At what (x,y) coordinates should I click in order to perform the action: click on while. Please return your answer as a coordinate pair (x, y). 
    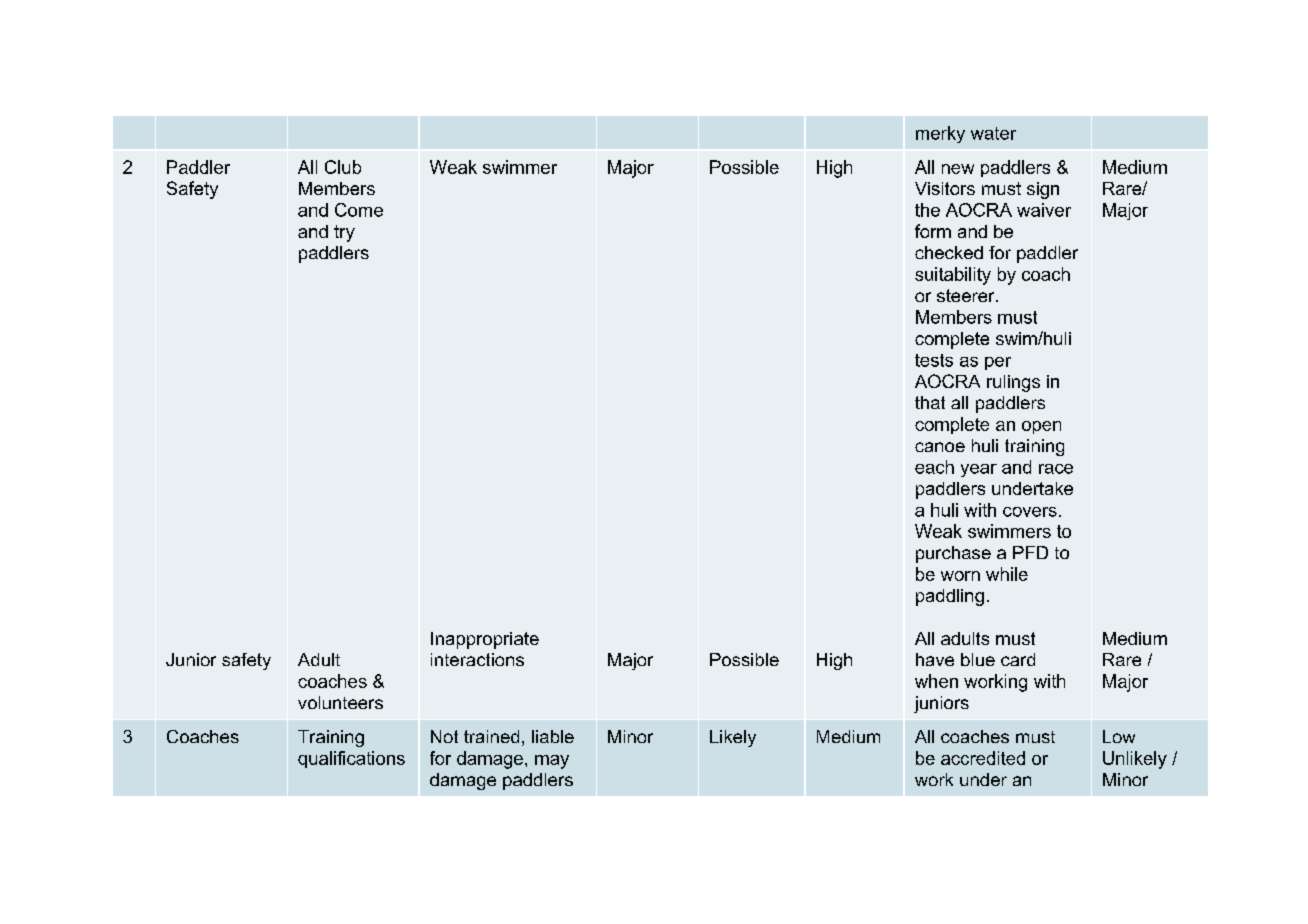
    Looking at the image, I should click on (1007, 574).
